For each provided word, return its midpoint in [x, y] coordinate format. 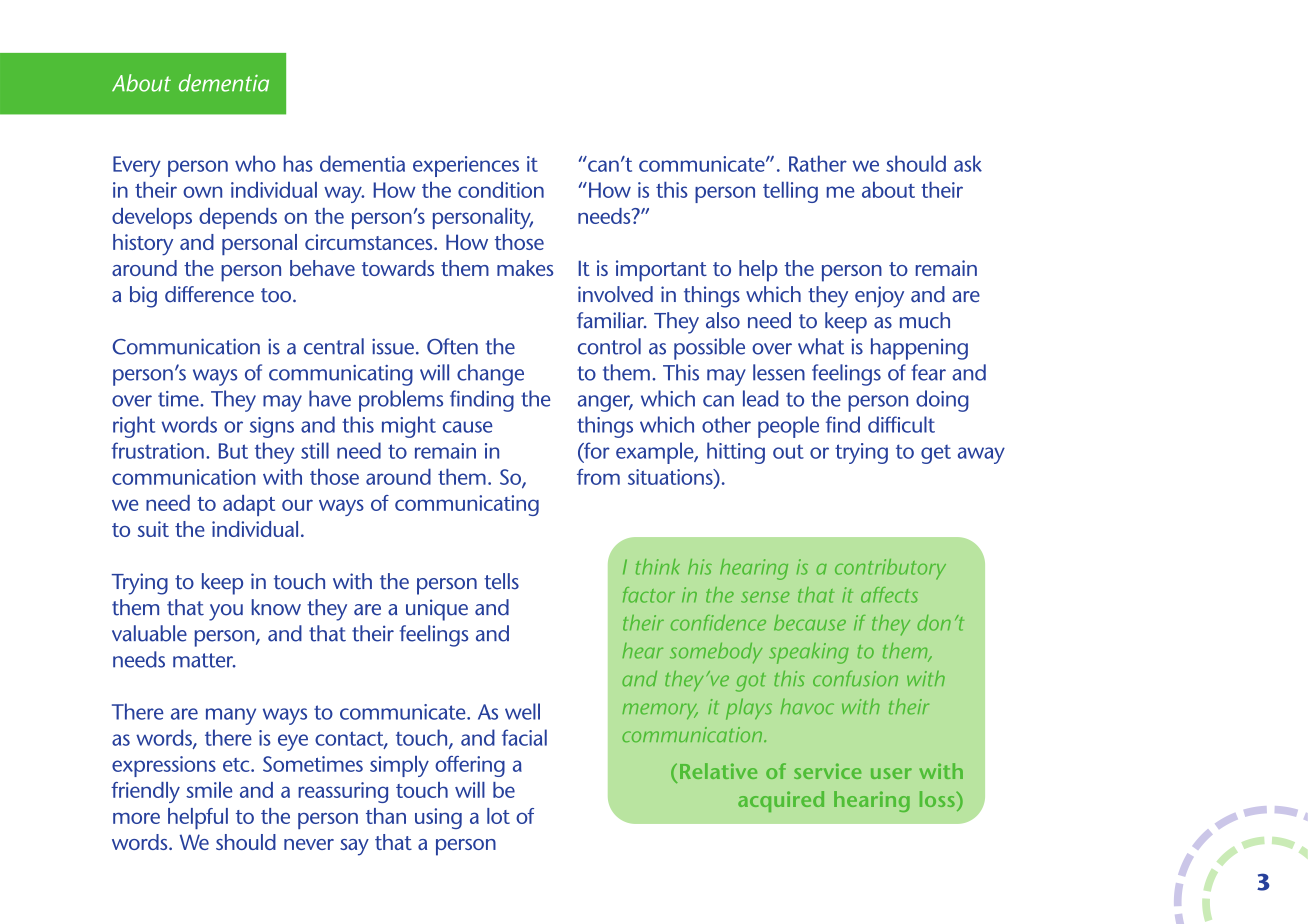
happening [919, 349]
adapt [249, 505]
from [598, 477]
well [522, 711]
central [334, 346]
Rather [818, 163]
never [309, 844]
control [609, 346]
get [936, 454]
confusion [855, 679]
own [202, 192]
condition [501, 189]
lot [498, 816]
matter [204, 660]
